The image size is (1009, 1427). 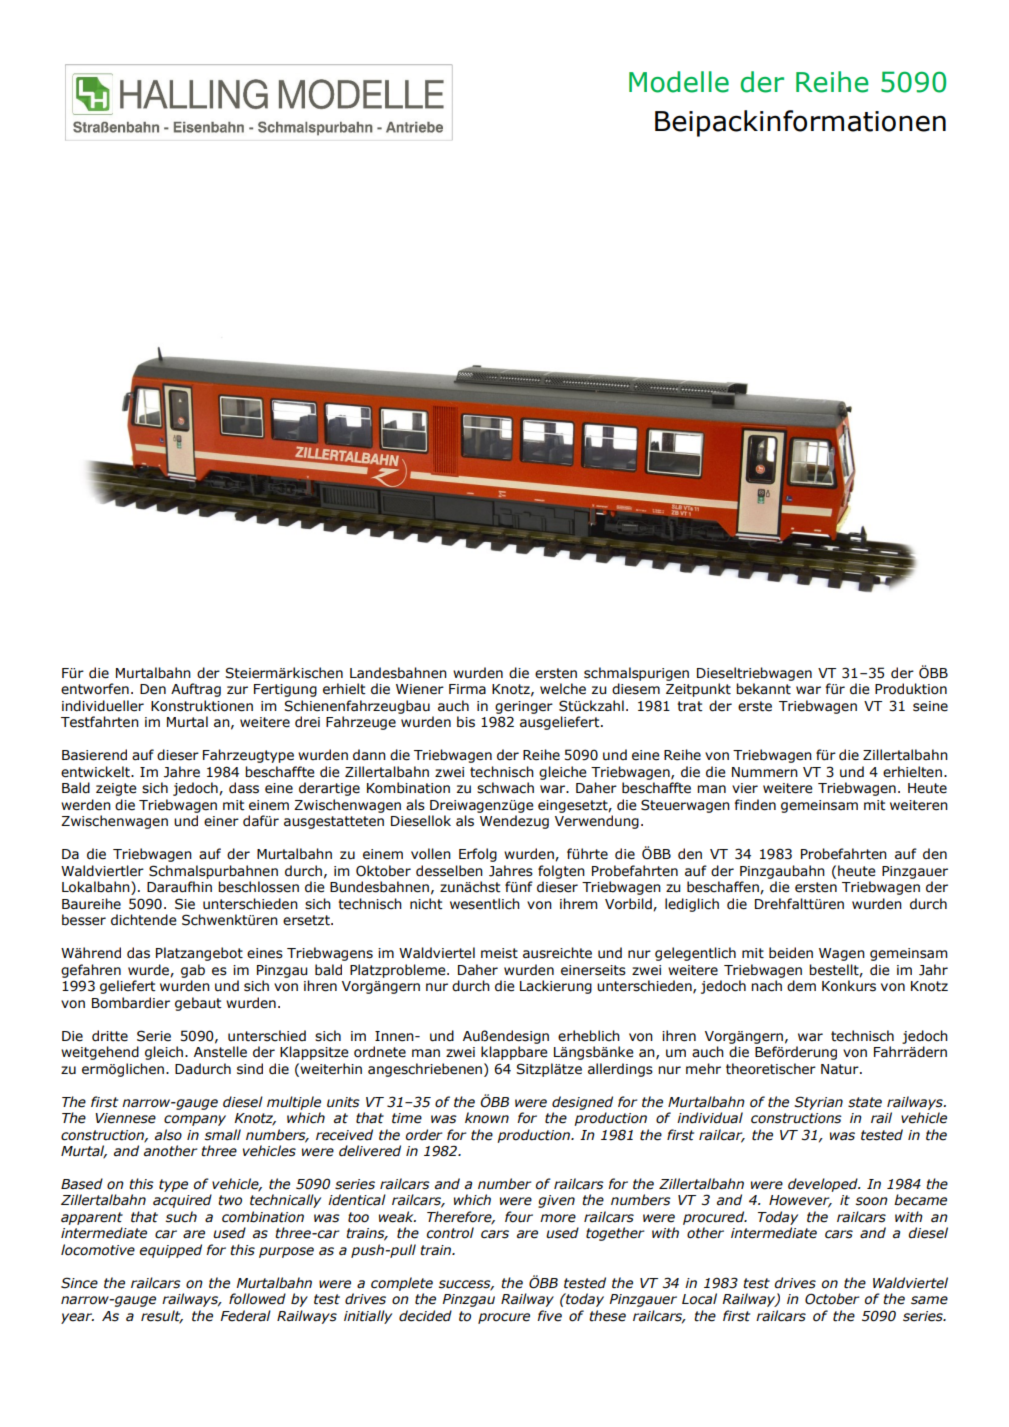 I want to click on Bombardier, so click(x=131, y=1003).
